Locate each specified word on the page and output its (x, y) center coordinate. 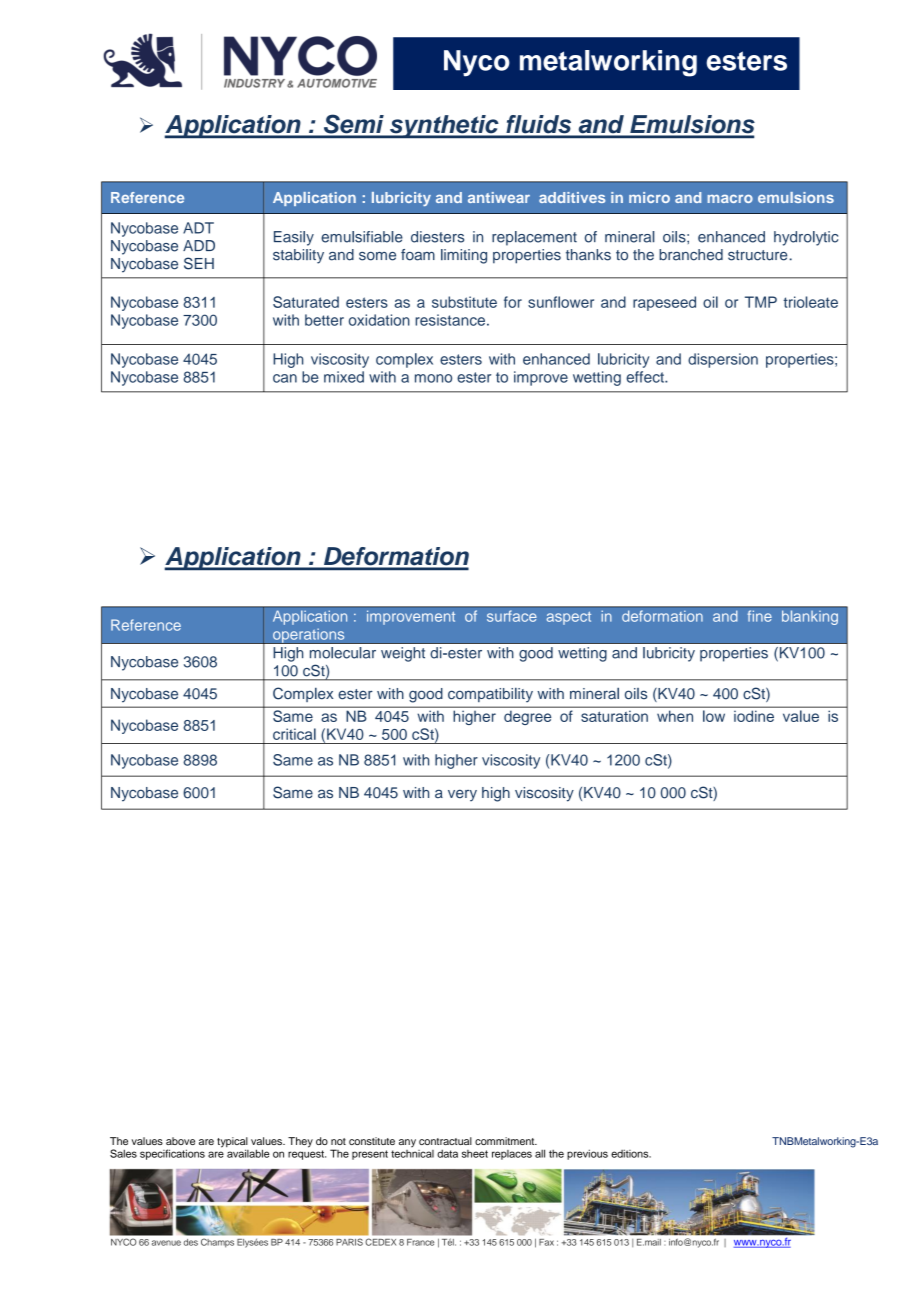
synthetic (444, 127)
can (285, 378)
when (675, 716)
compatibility (490, 695)
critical (294, 734)
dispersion (723, 360)
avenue (166, 1243)
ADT (198, 228)
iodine (754, 716)
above (180, 1141)
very (462, 795)
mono (433, 378)
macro (730, 199)
